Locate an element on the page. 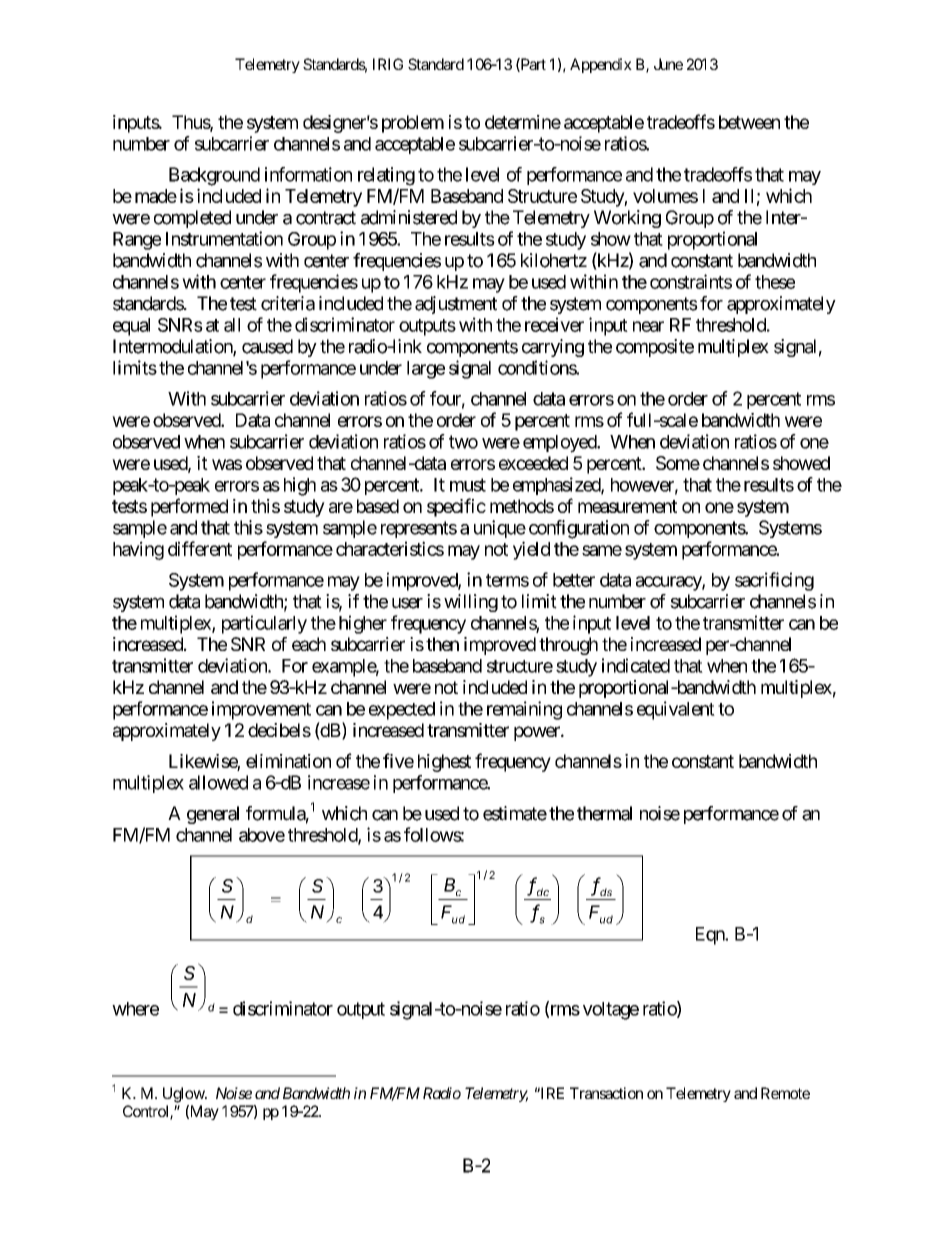 The height and width of the document is (1233, 952). allowed is located at coordinates (218, 782).
